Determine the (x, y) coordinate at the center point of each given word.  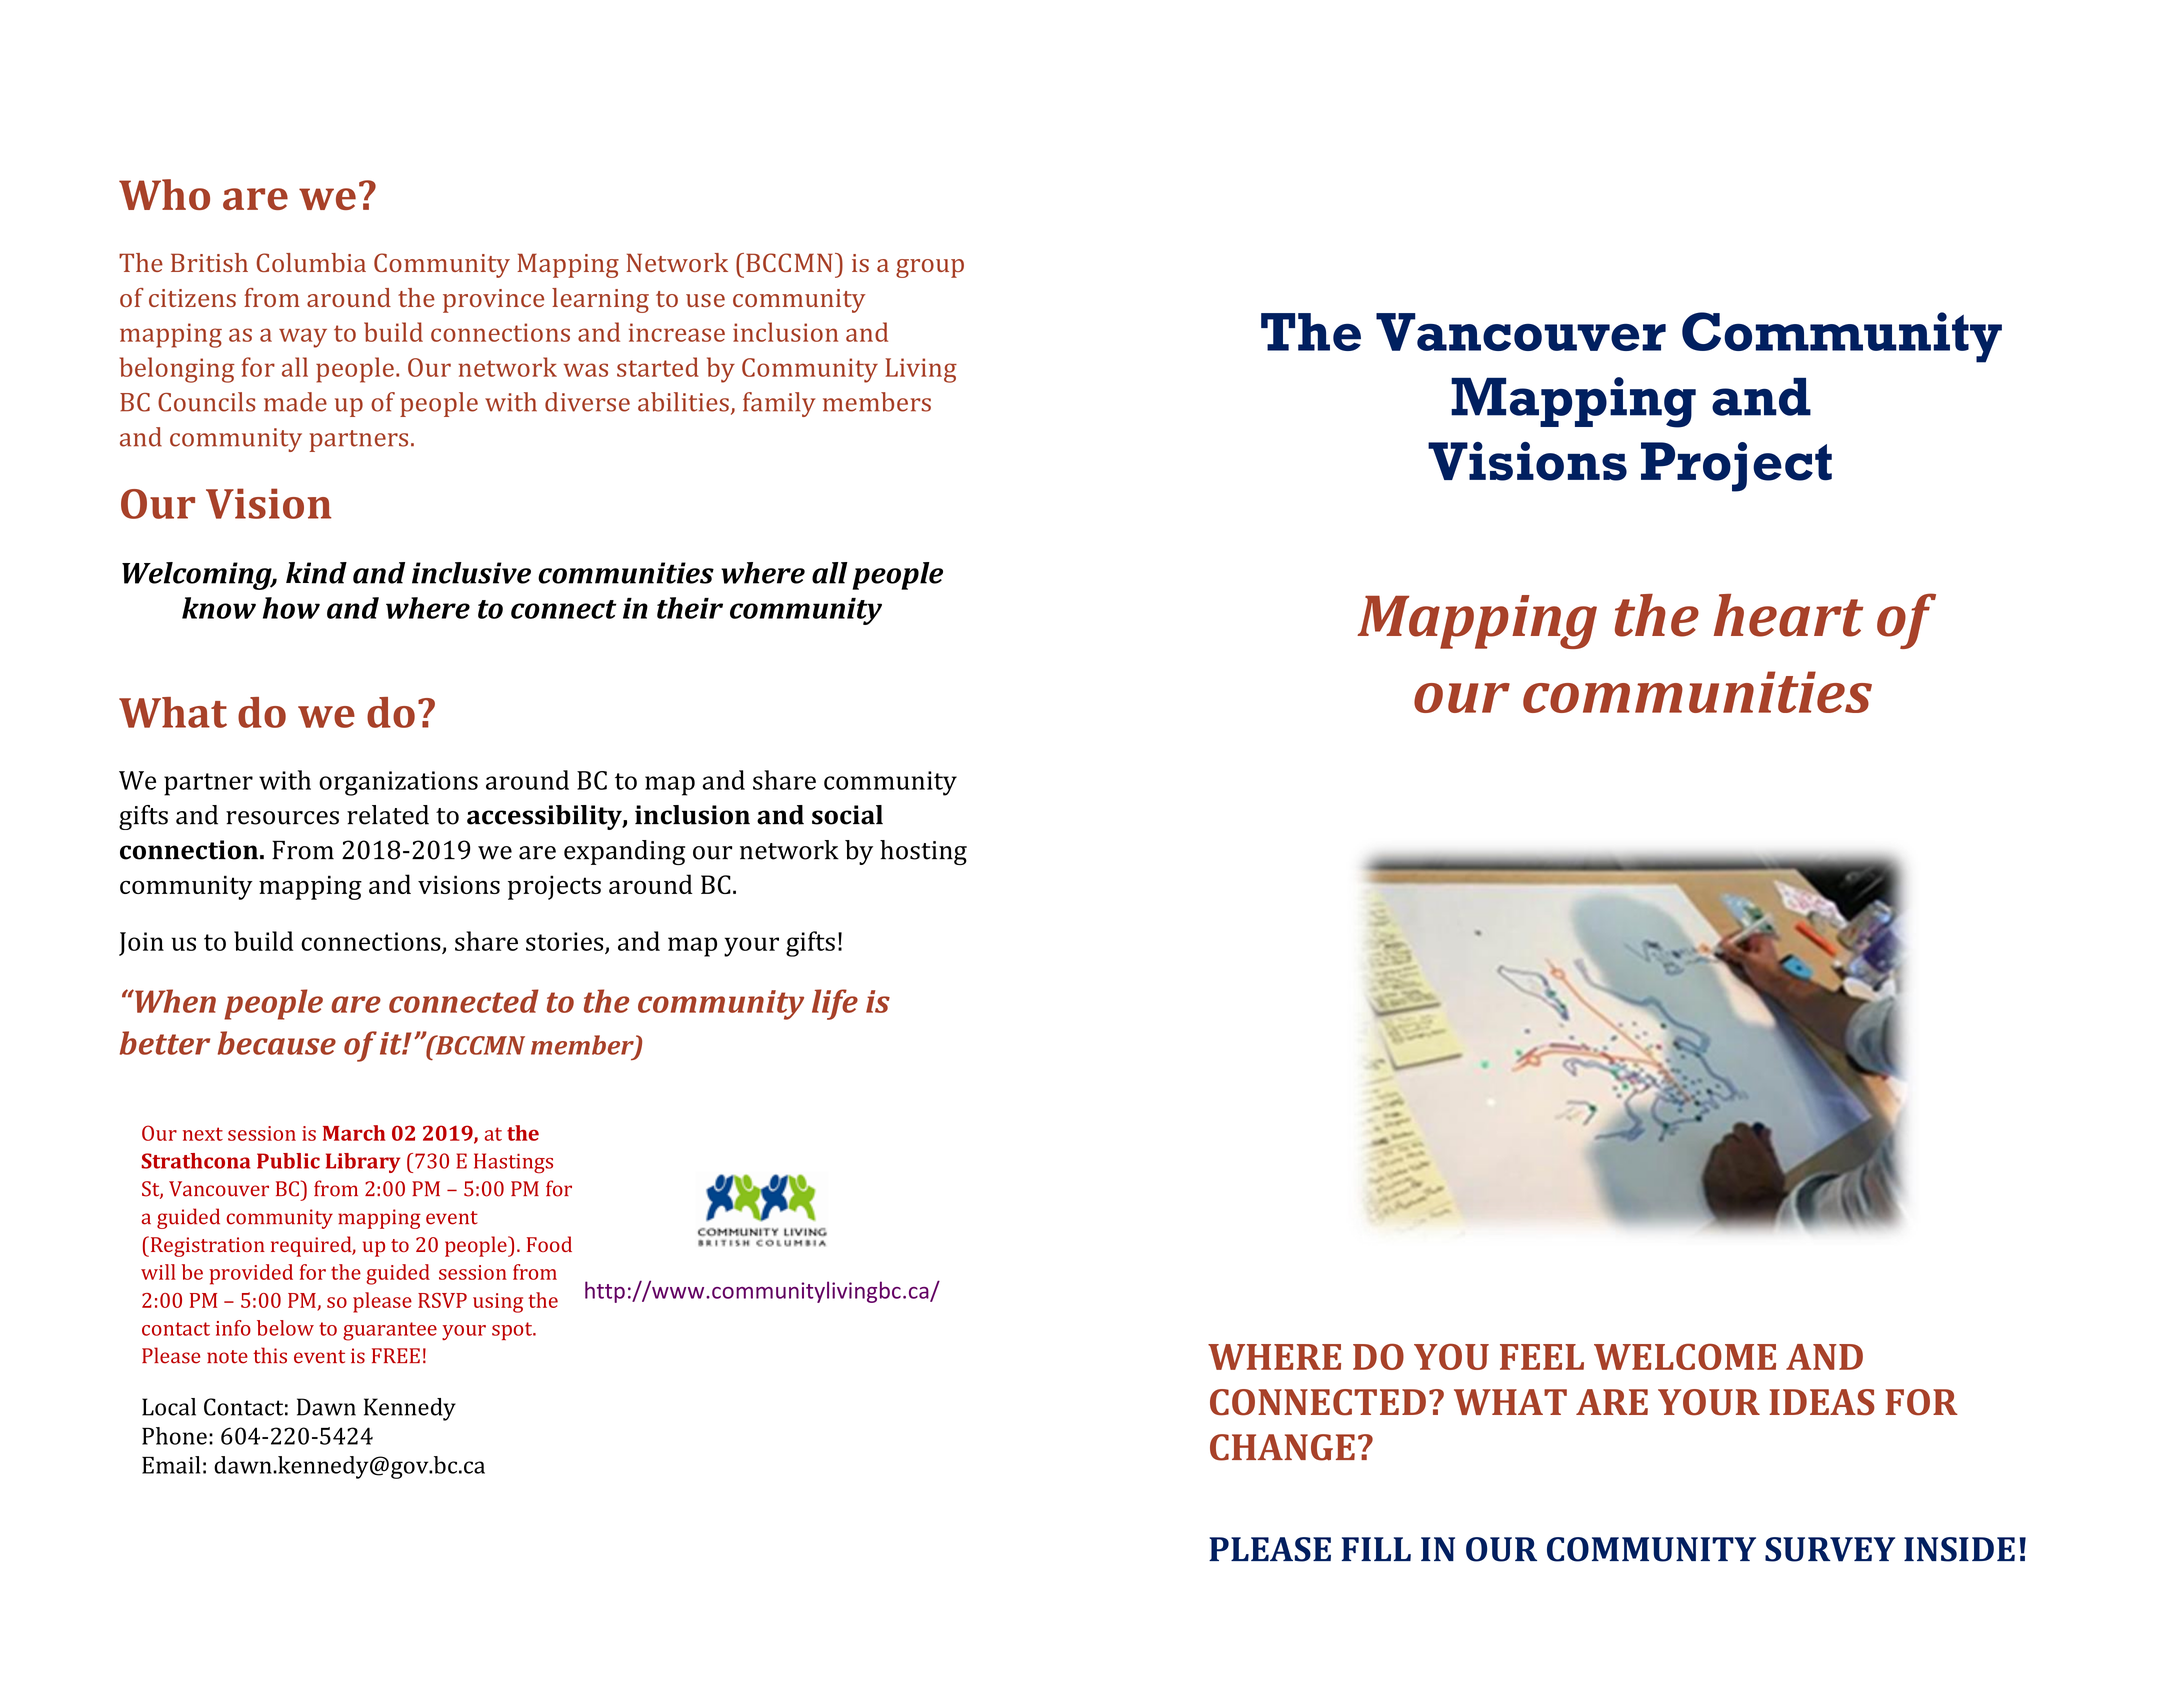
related (388, 815)
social (847, 815)
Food (549, 1244)
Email (171, 1465)
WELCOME (1685, 1357)
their (690, 608)
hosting (923, 852)
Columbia (311, 262)
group (930, 268)
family (779, 404)
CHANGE (1282, 1447)
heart (1788, 615)
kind (316, 573)
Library (363, 1163)
